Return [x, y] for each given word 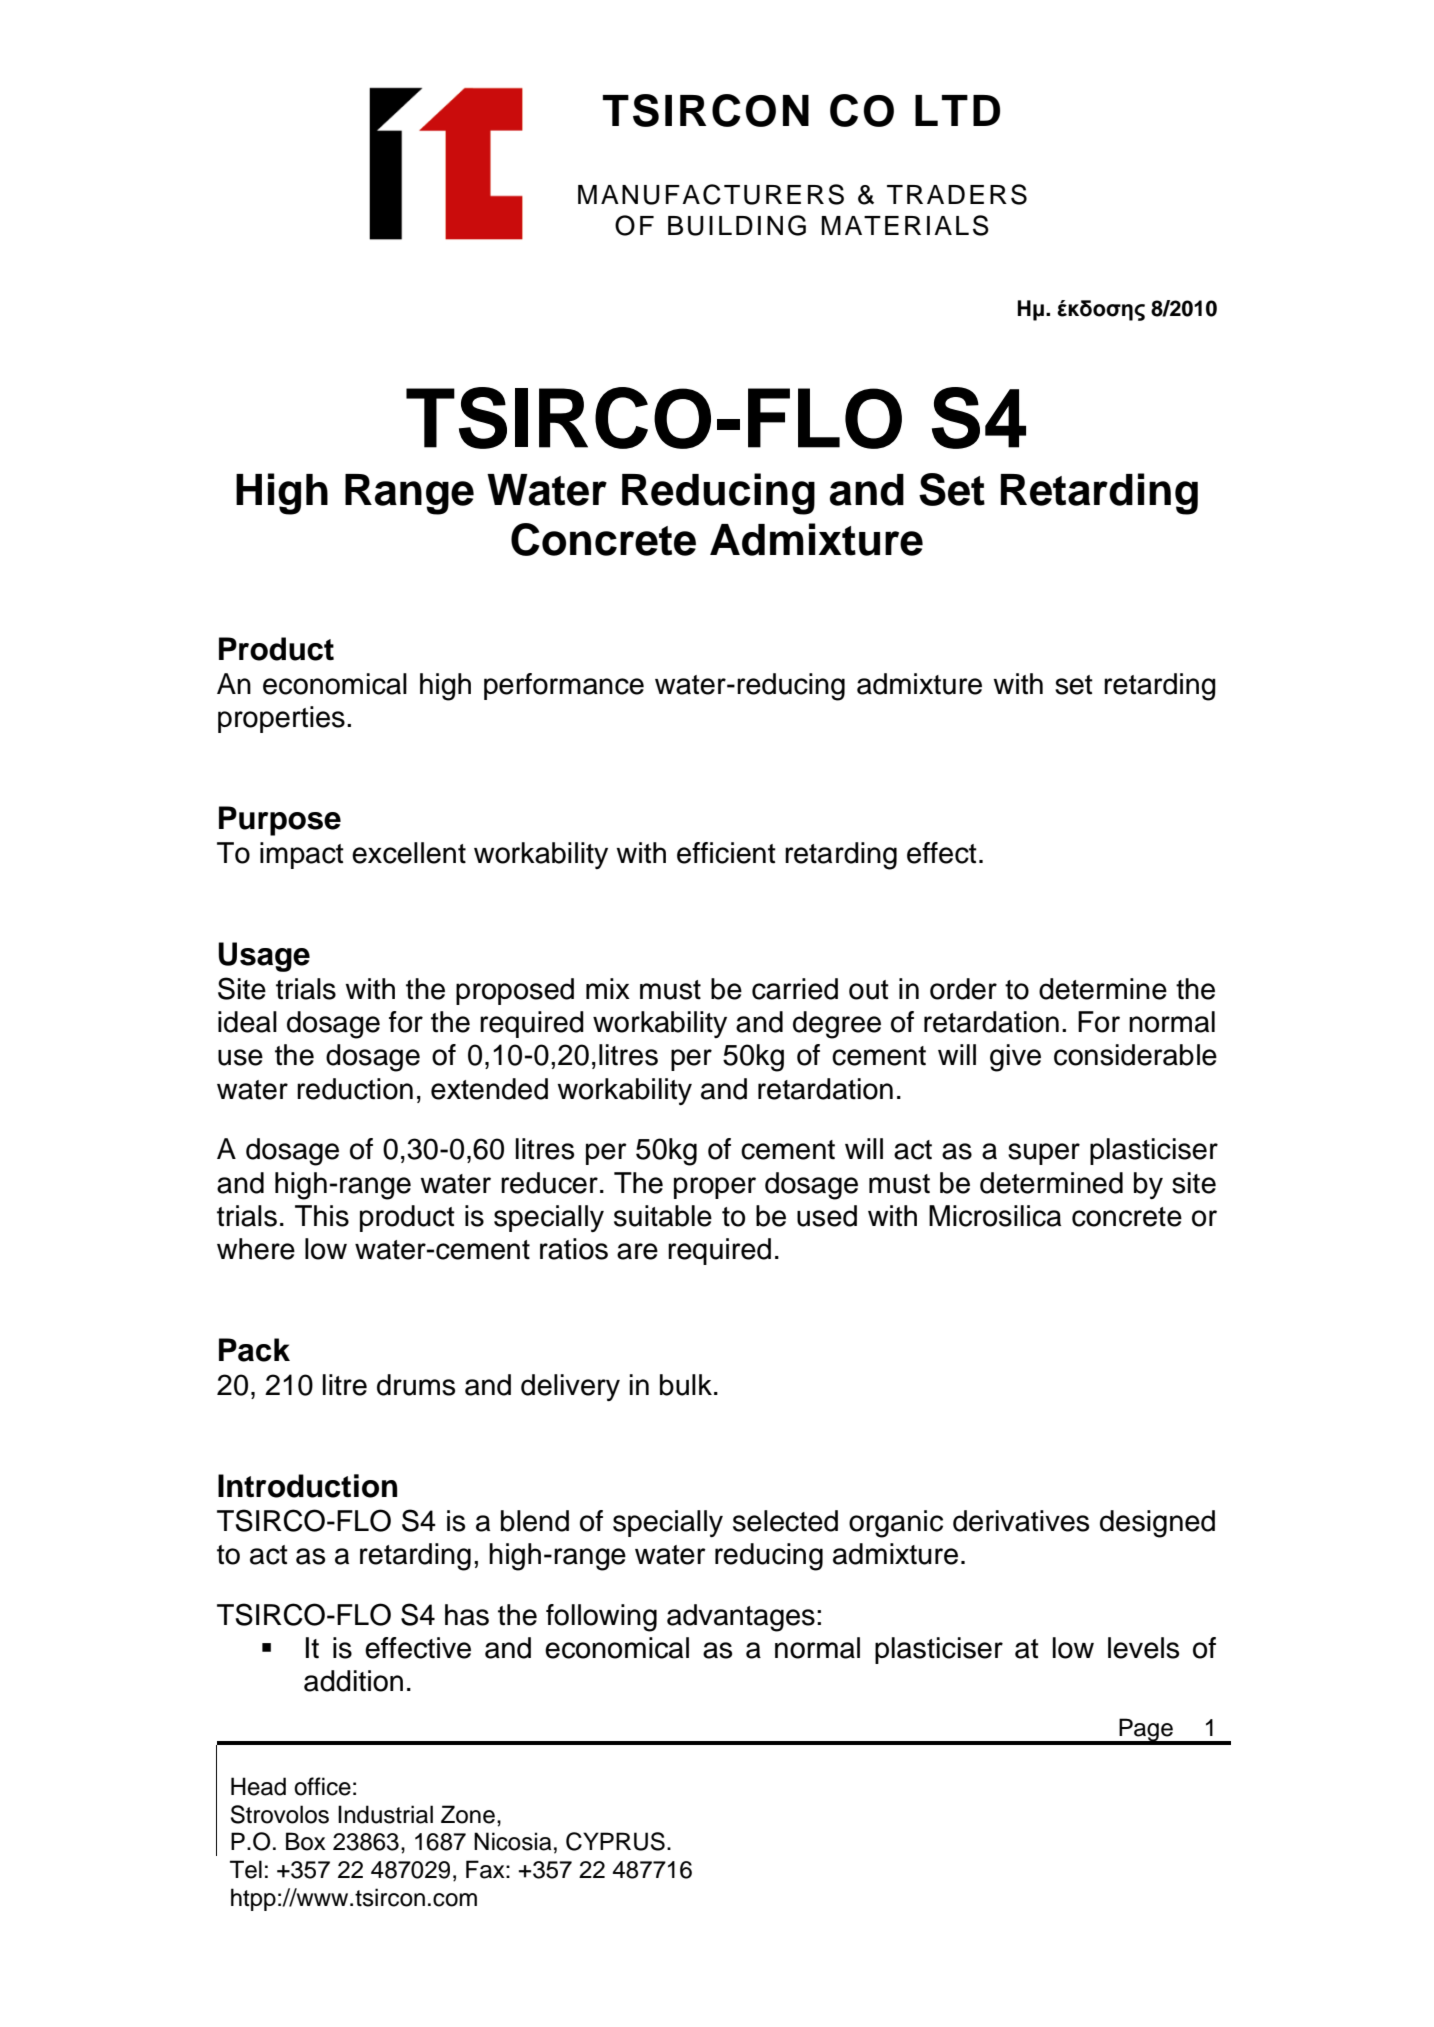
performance [564, 686]
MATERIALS [905, 225]
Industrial [385, 1814]
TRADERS [957, 194]
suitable [663, 1216]
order [963, 989]
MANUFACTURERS [711, 194]
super [1044, 1154]
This [322, 1216]
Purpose [280, 821]
